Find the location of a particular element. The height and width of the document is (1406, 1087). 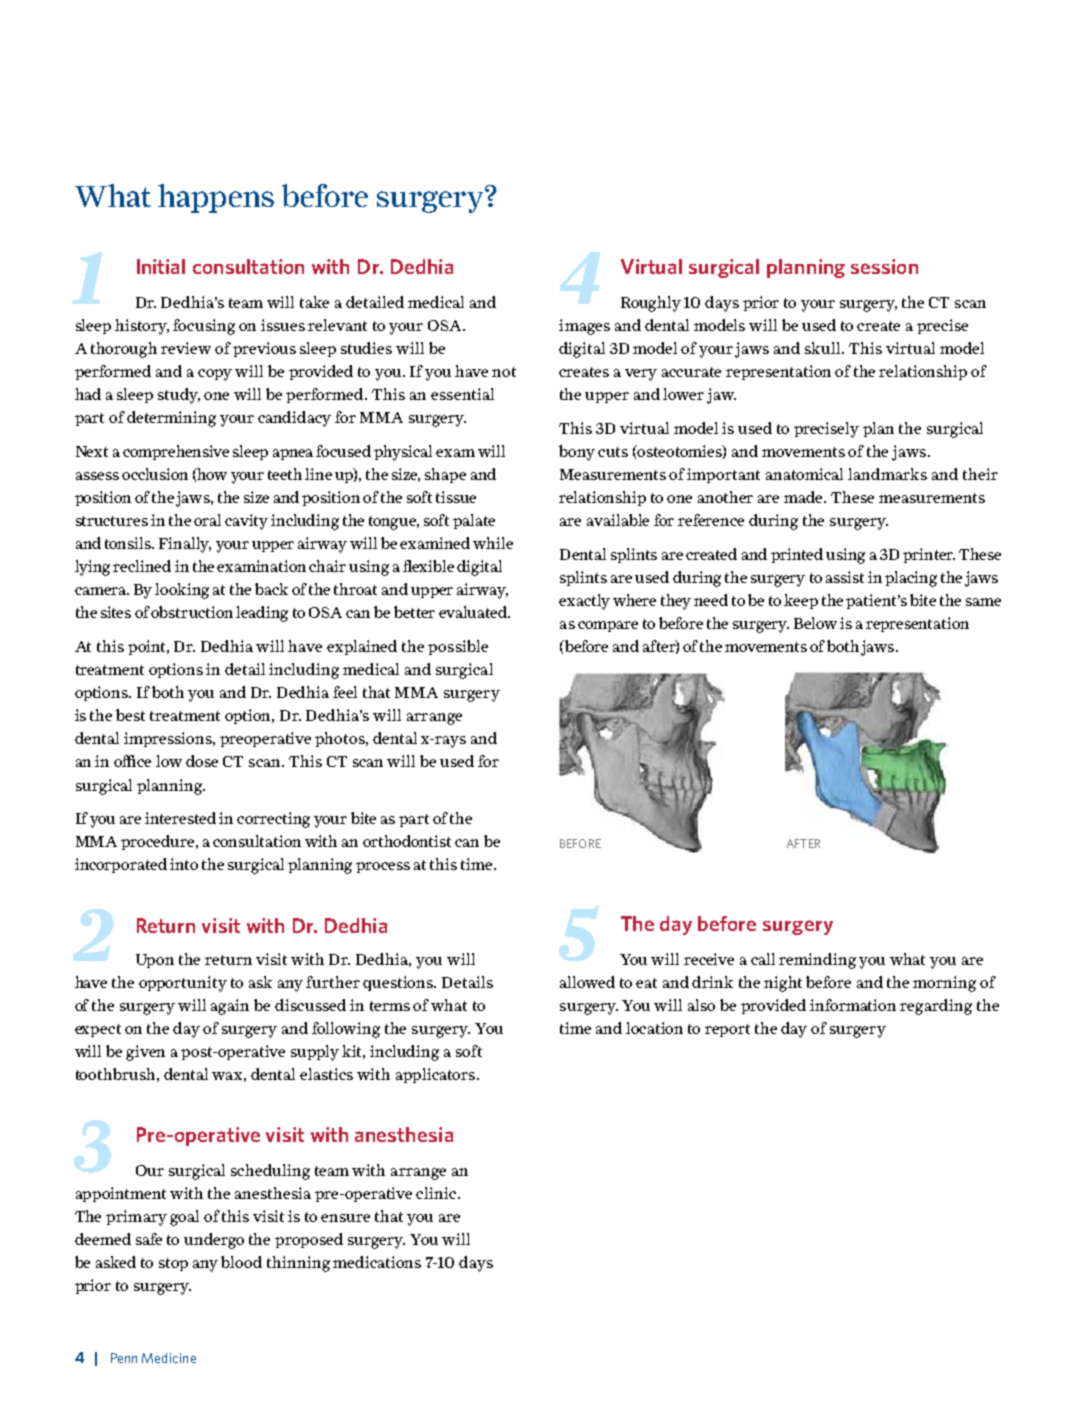

happens is located at coordinates (216, 198).
